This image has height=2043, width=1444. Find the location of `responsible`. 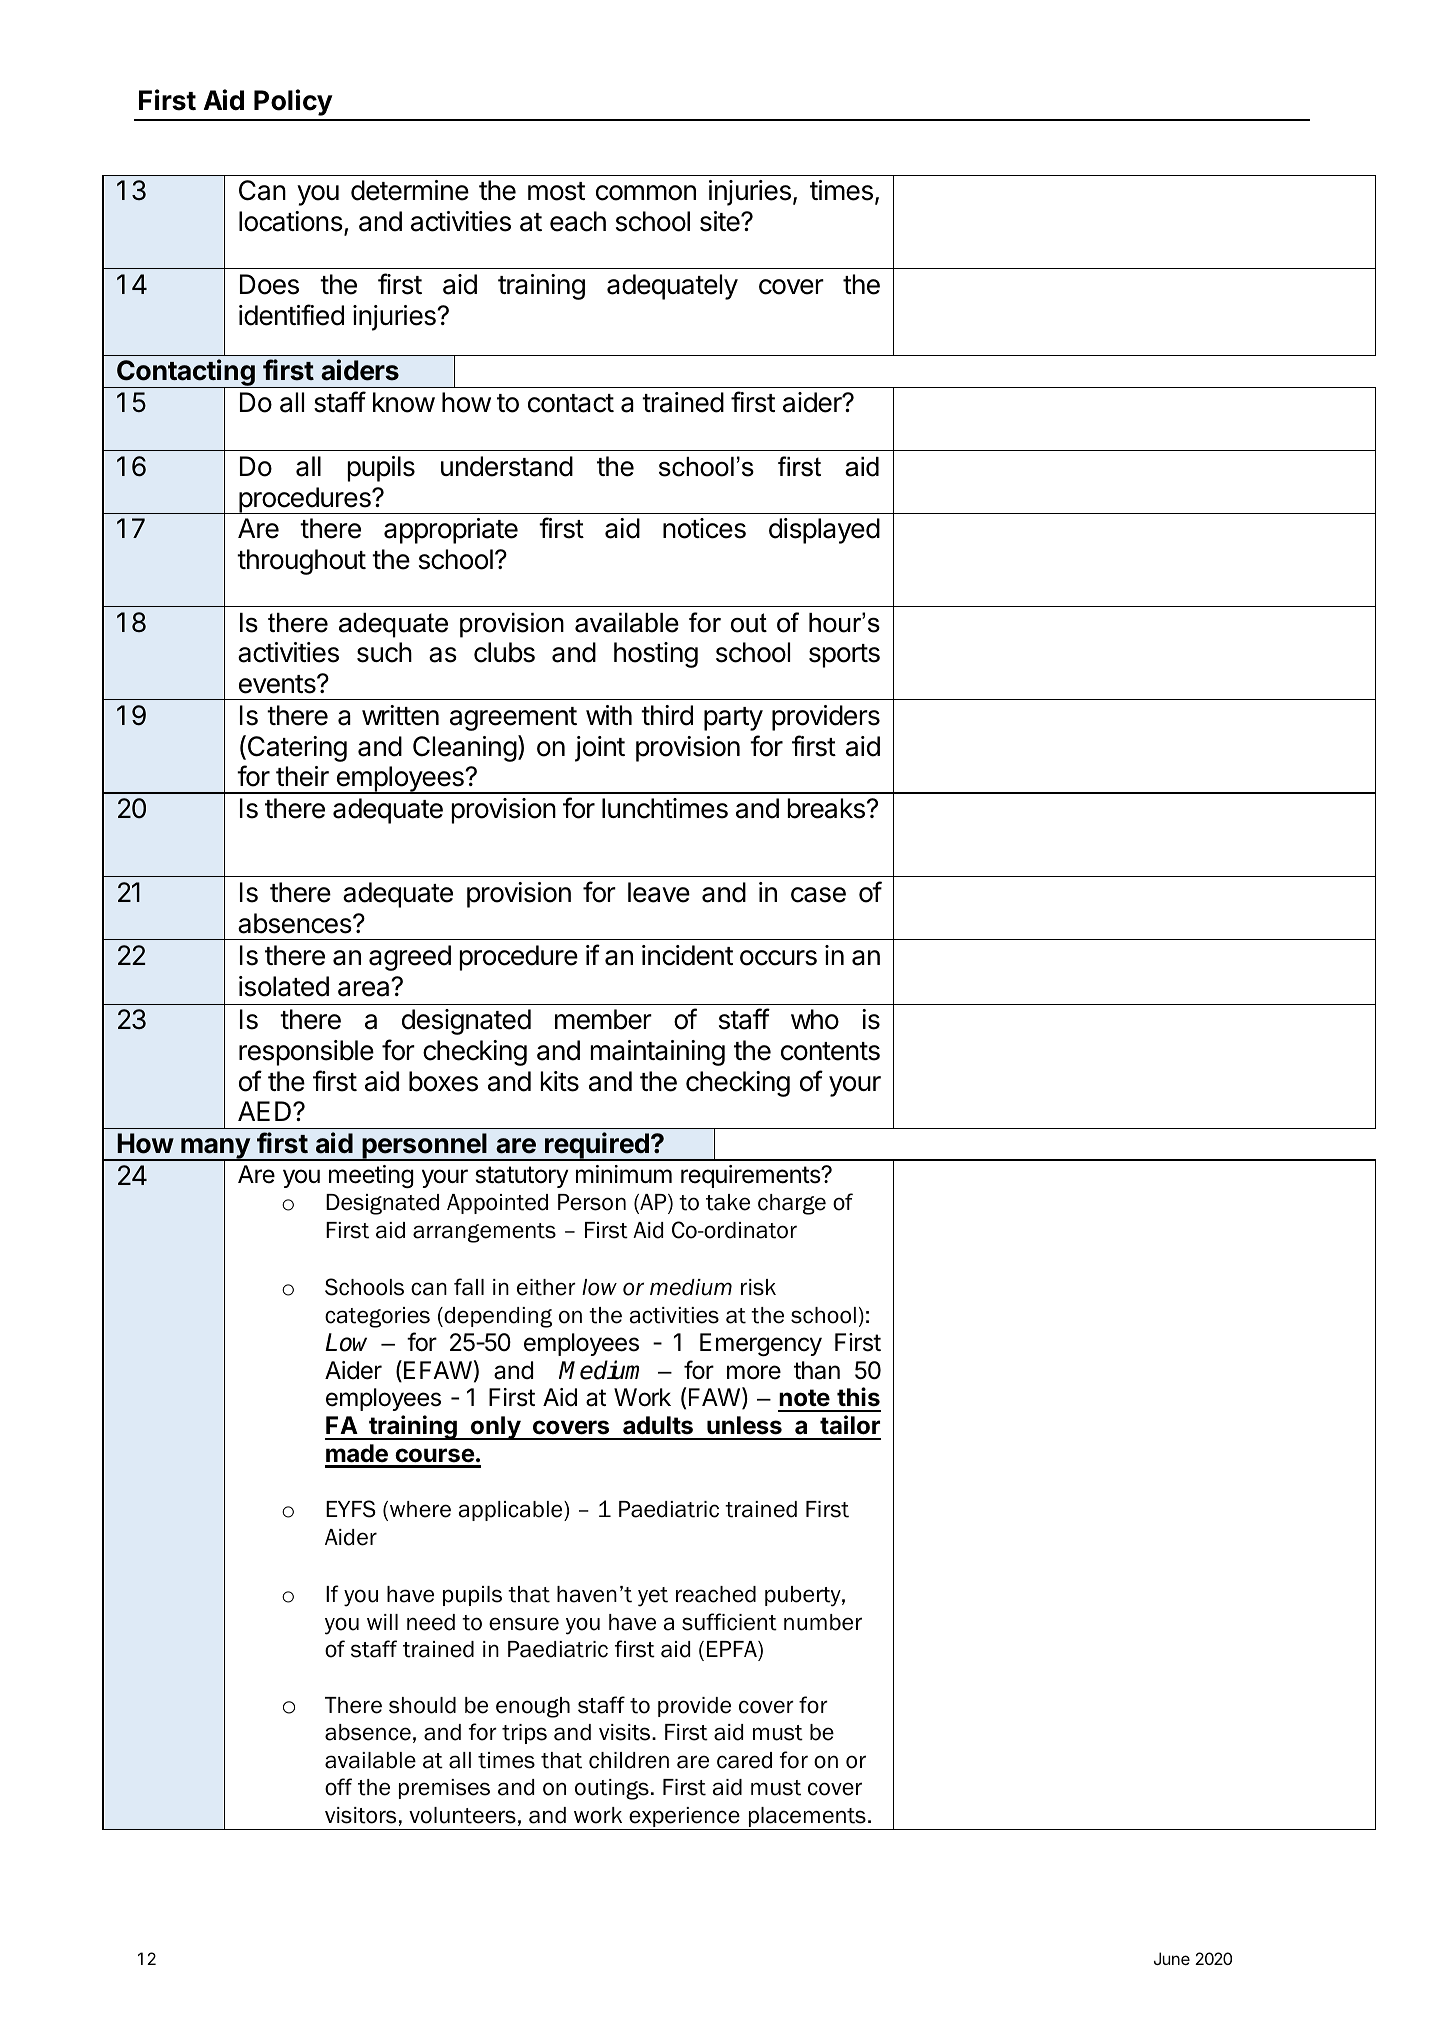

responsible is located at coordinates (306, 1053).
